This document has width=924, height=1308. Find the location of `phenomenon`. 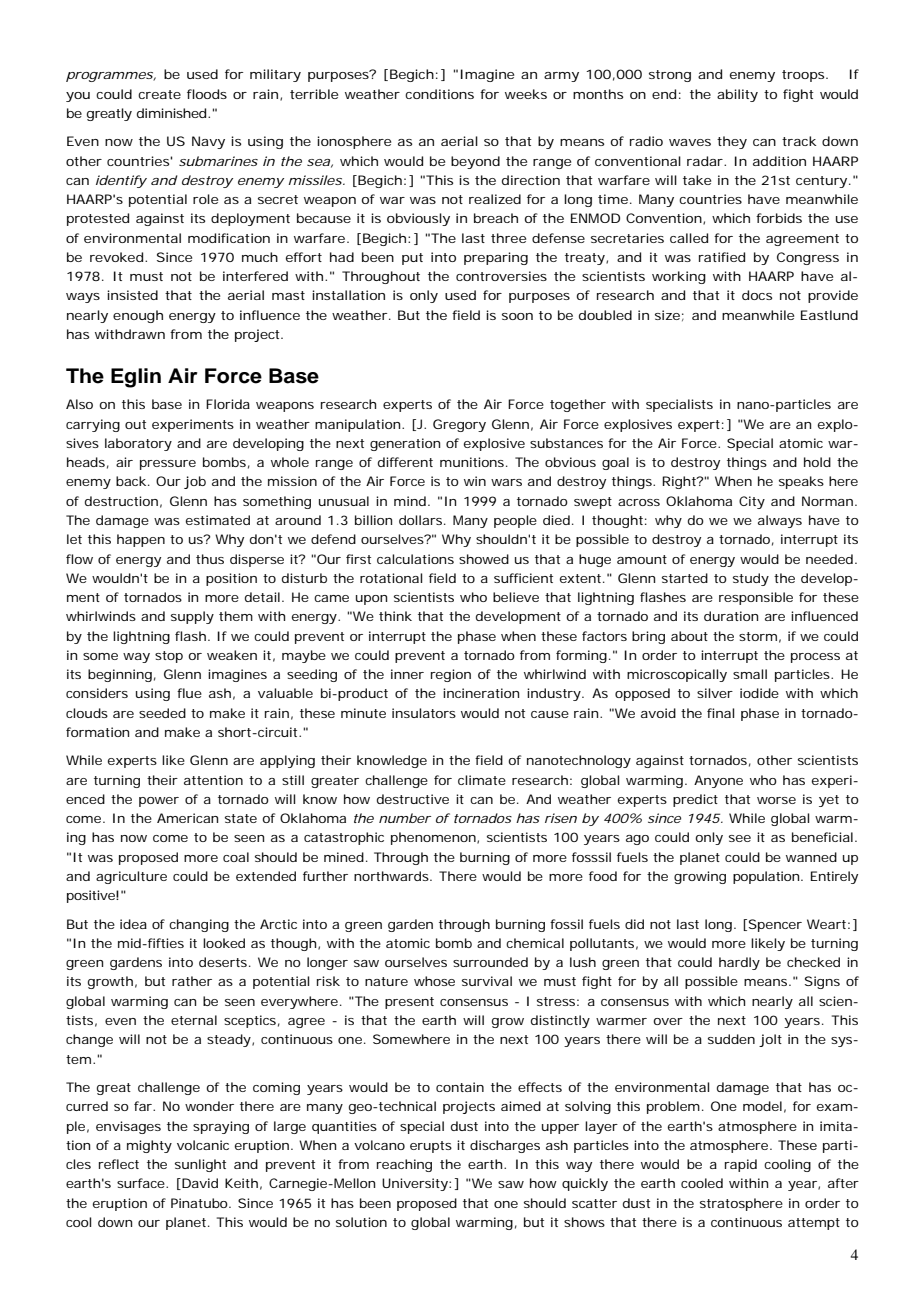

phenomenon is located at coordinates (433, 838).
